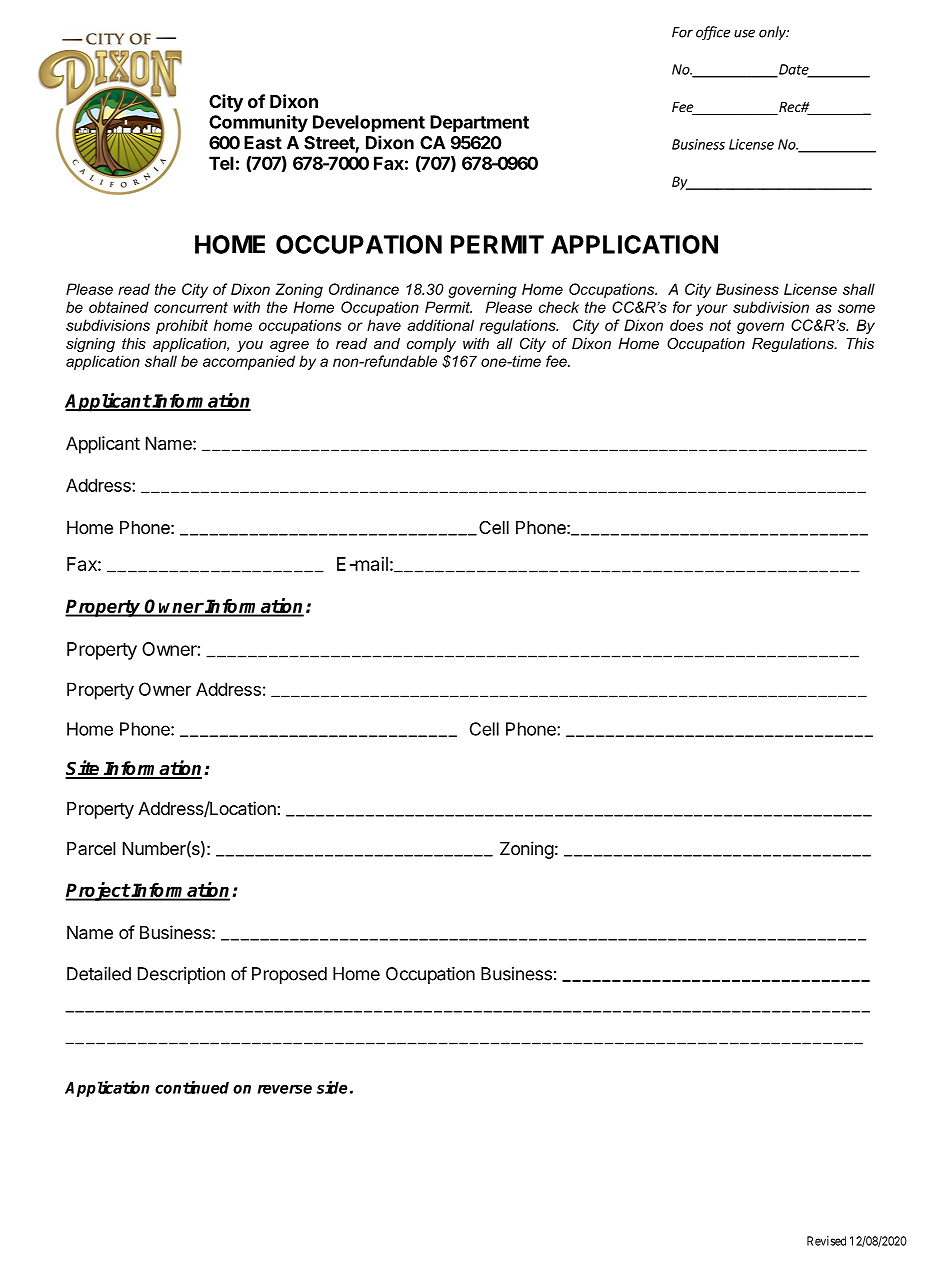 The width and height of the screenshot is (952, 1272). What do you see at coordinates (258, 124) in the screenshot?
I see `Community` at bounding box center [258, 124].
